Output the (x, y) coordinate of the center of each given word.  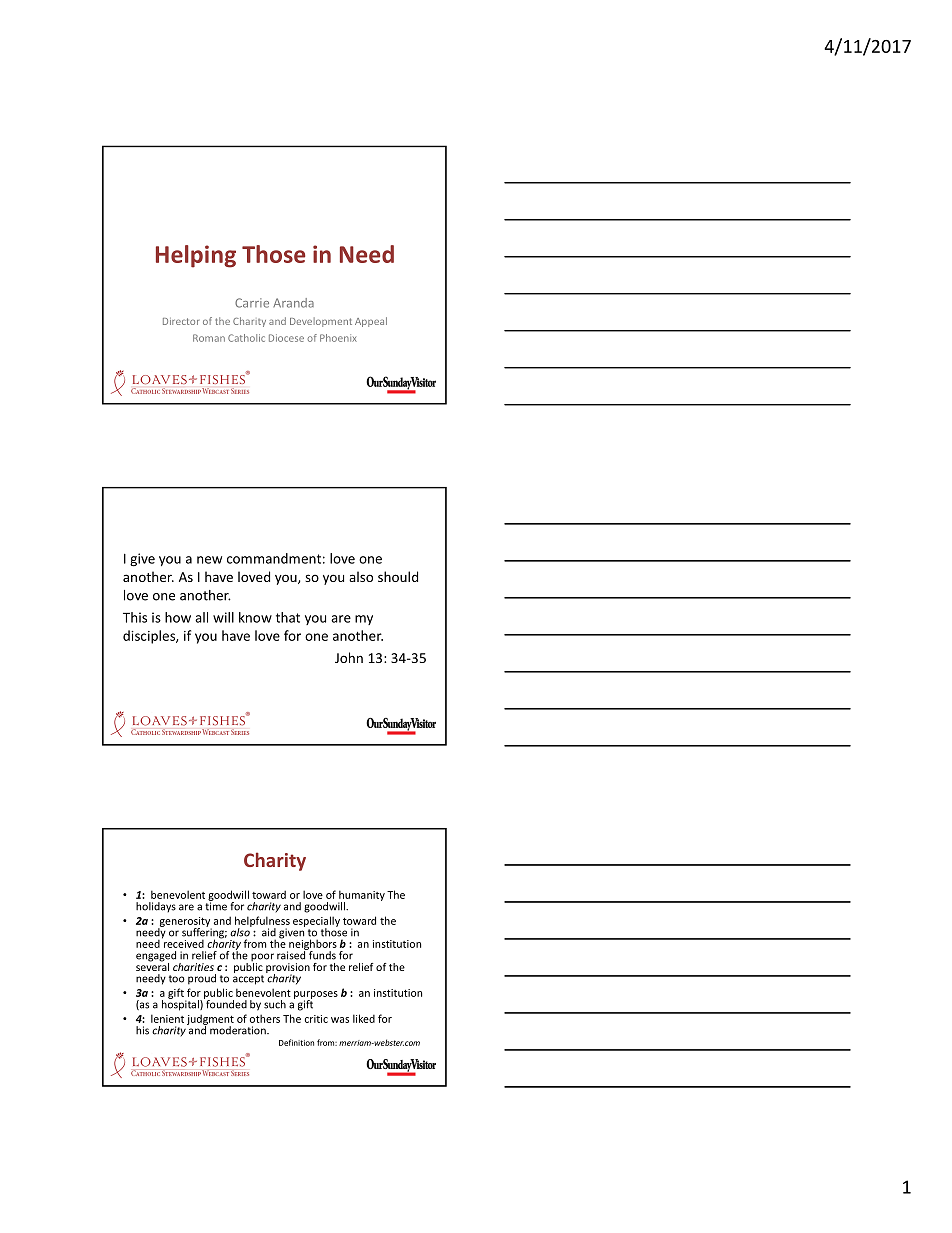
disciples (150, 637)
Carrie (252, 303)
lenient (167, 1018)
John (349, 657)
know (255, 617)
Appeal (371, 322)
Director (181, 321)
